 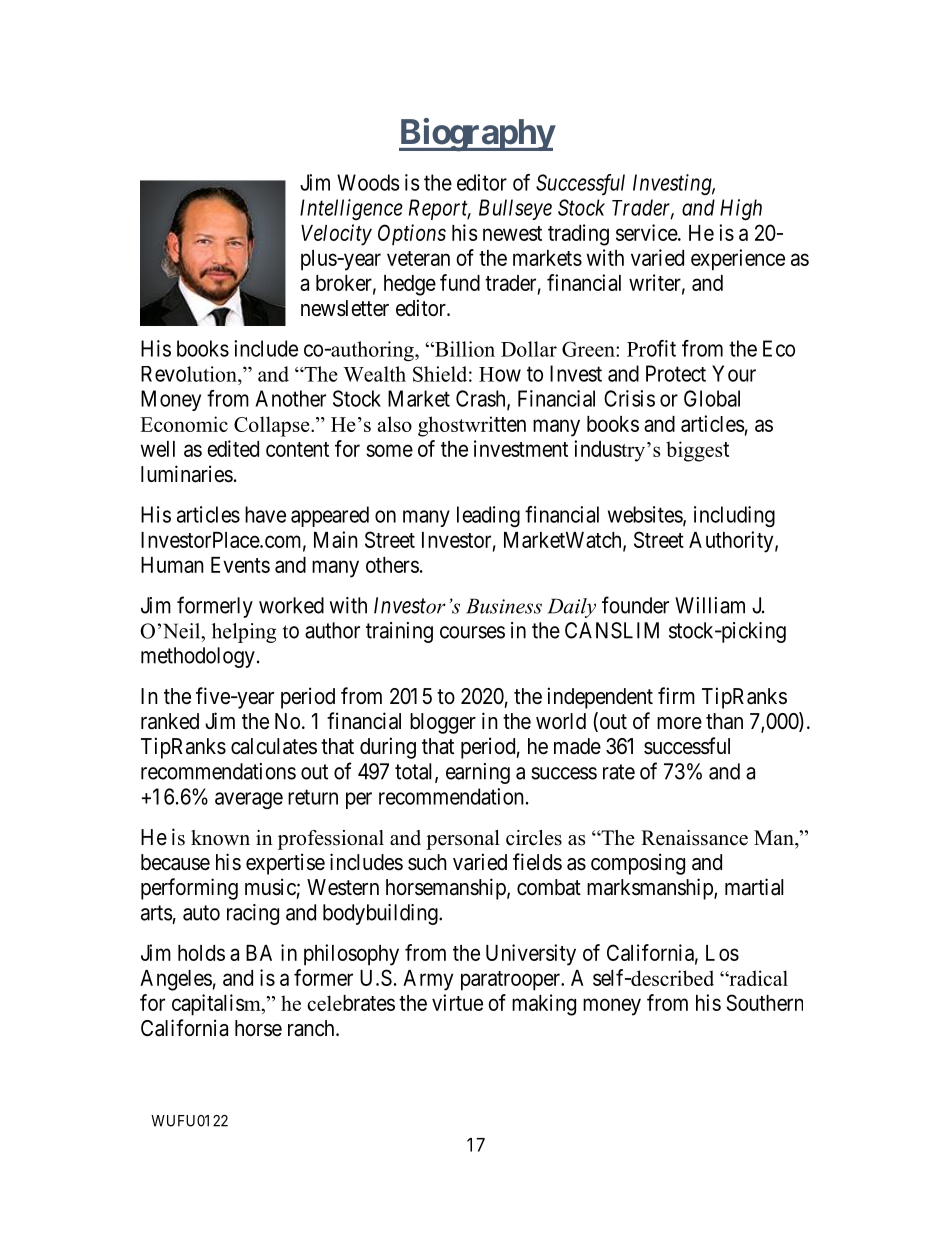 I want to click on edited, so click(x=233, y=448).
